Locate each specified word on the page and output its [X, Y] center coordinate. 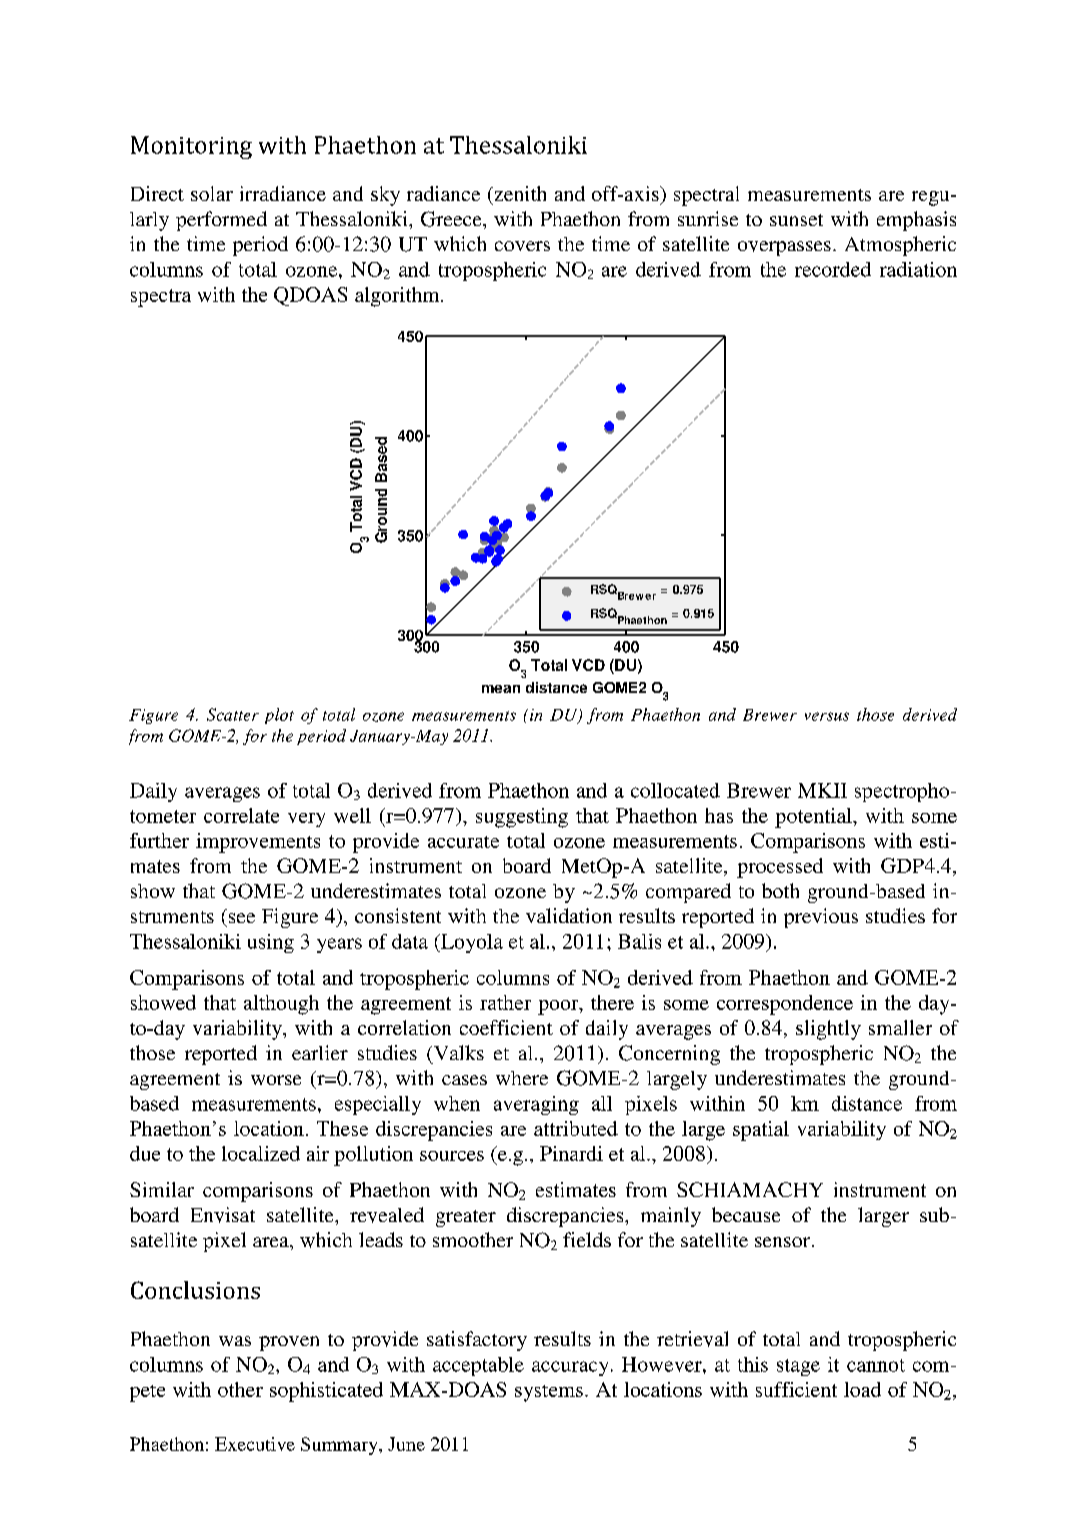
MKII [822, 790]
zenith [519, 193]
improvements [258, 843]
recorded [833, 269]
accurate [463, 842]
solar [212, 193]
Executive [255, 1444]
